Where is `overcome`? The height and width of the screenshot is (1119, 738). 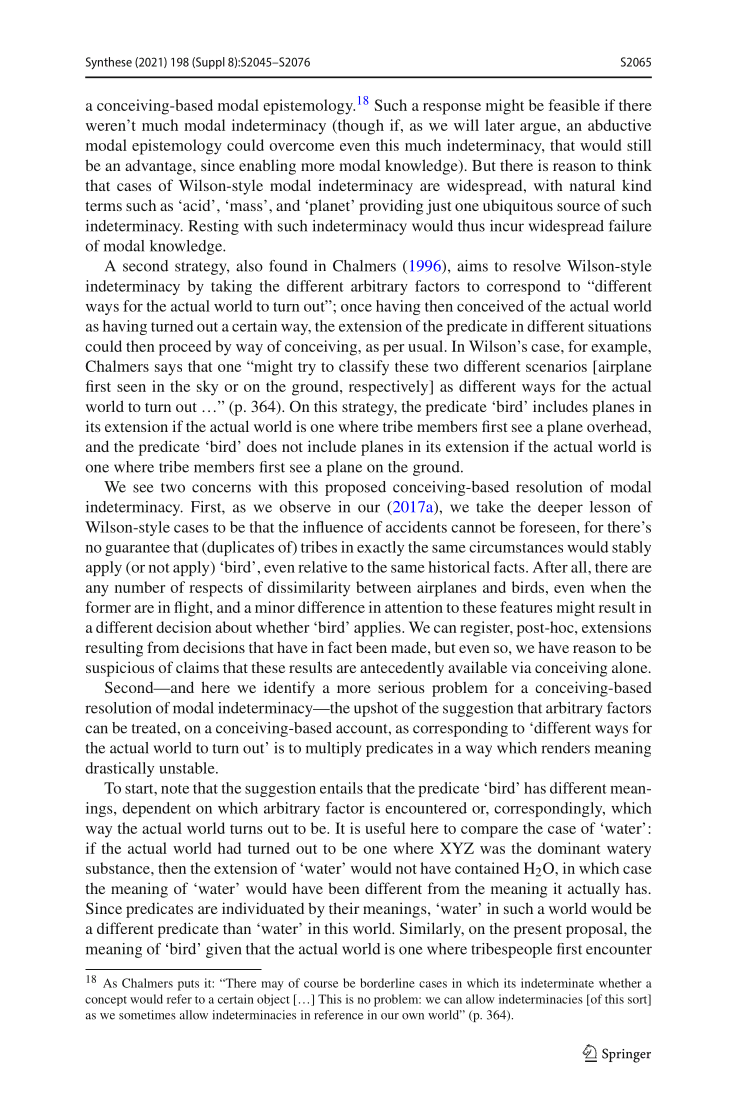
overcome is located at coordinates (302, 147).
